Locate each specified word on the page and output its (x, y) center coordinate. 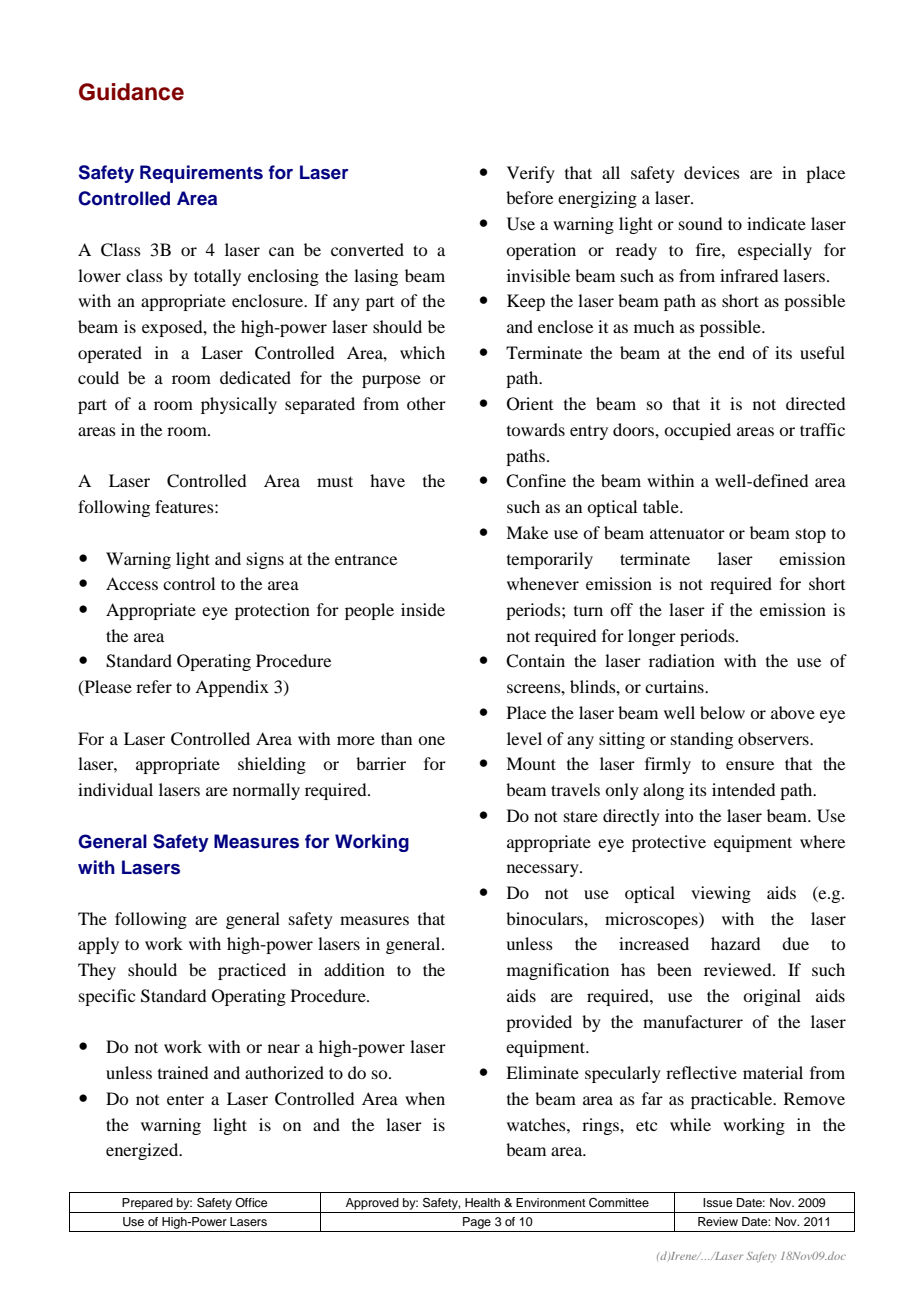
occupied (697, 431)
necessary (544, 870)
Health (482, 1202)
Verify (531, 174)
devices (712, 172)
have (387, 480)
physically (239, 405)
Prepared (147, 1204)
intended (743, 789)
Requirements (201, 174)
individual (115, 789)
